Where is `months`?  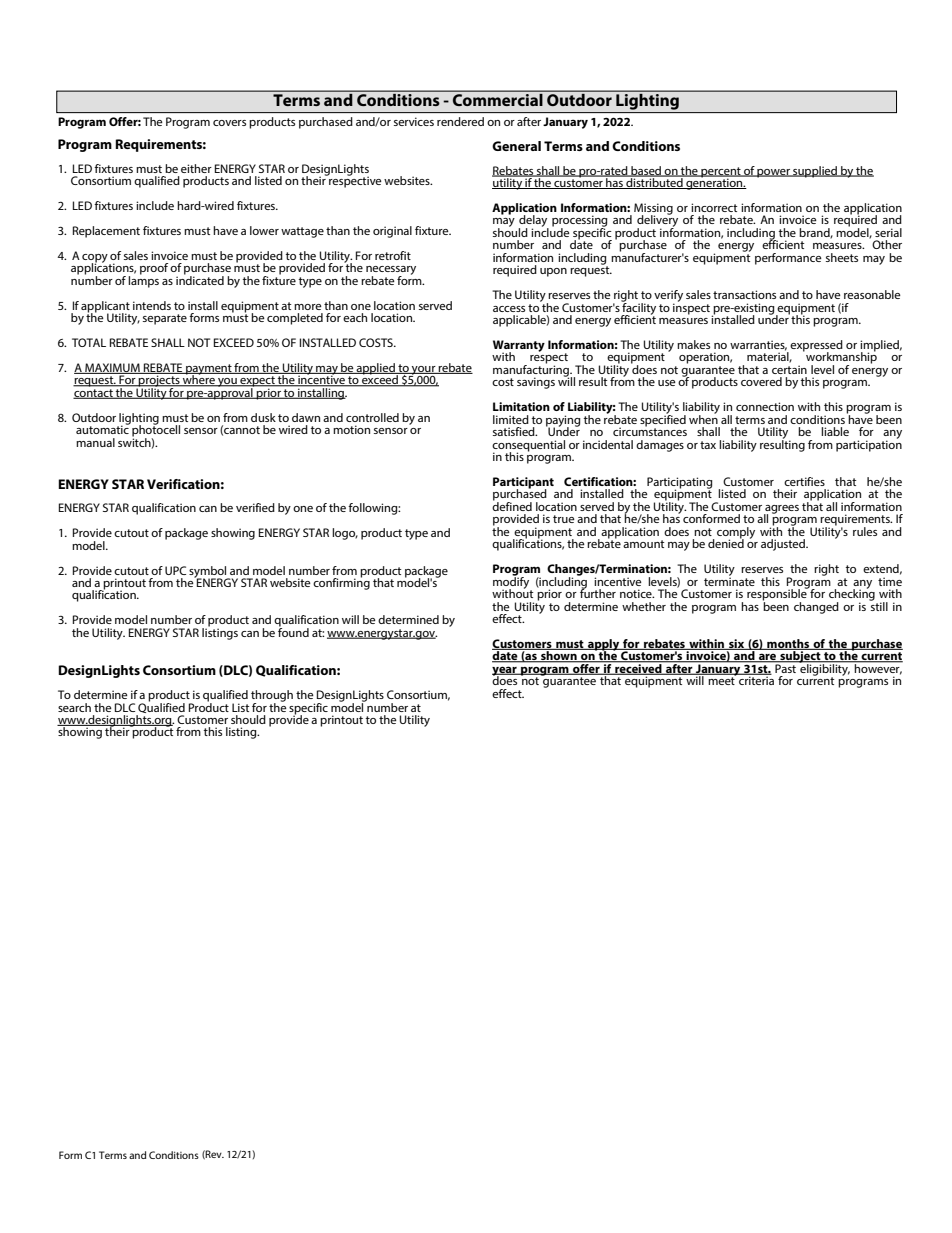 months is located at coordinates (788, 644).
